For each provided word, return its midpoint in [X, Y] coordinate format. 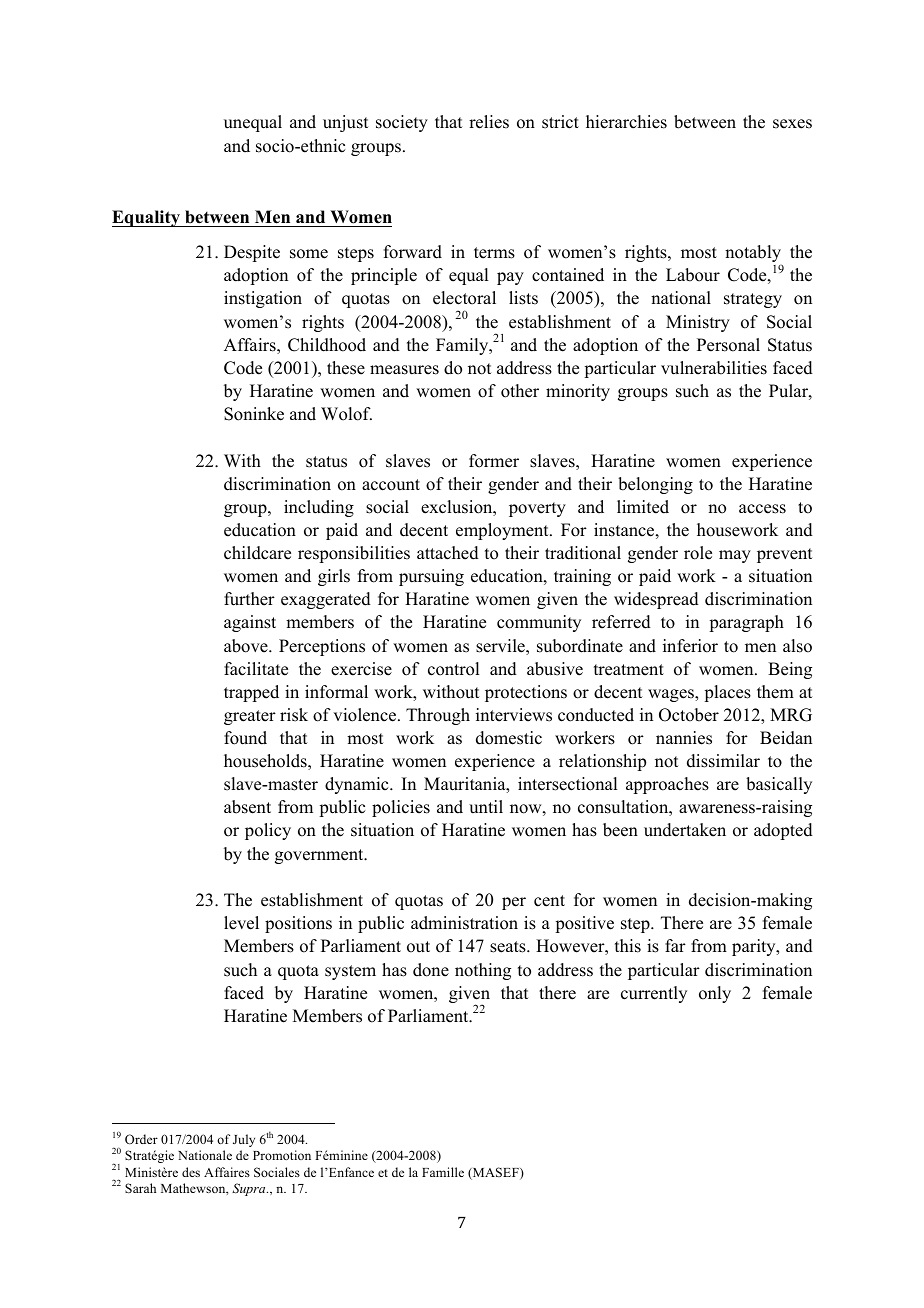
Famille [443, 1172]
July [244, 1140]
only [715, 994]
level [241, 923]
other [520, 391]
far [675, 945]
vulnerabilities [714, 368]
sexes [792, 124]
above [247, 646]
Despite [252, 253]
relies [489, 122]
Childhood [327, 345]
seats [509, 947]
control [453, 669]
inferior [690, 646]
